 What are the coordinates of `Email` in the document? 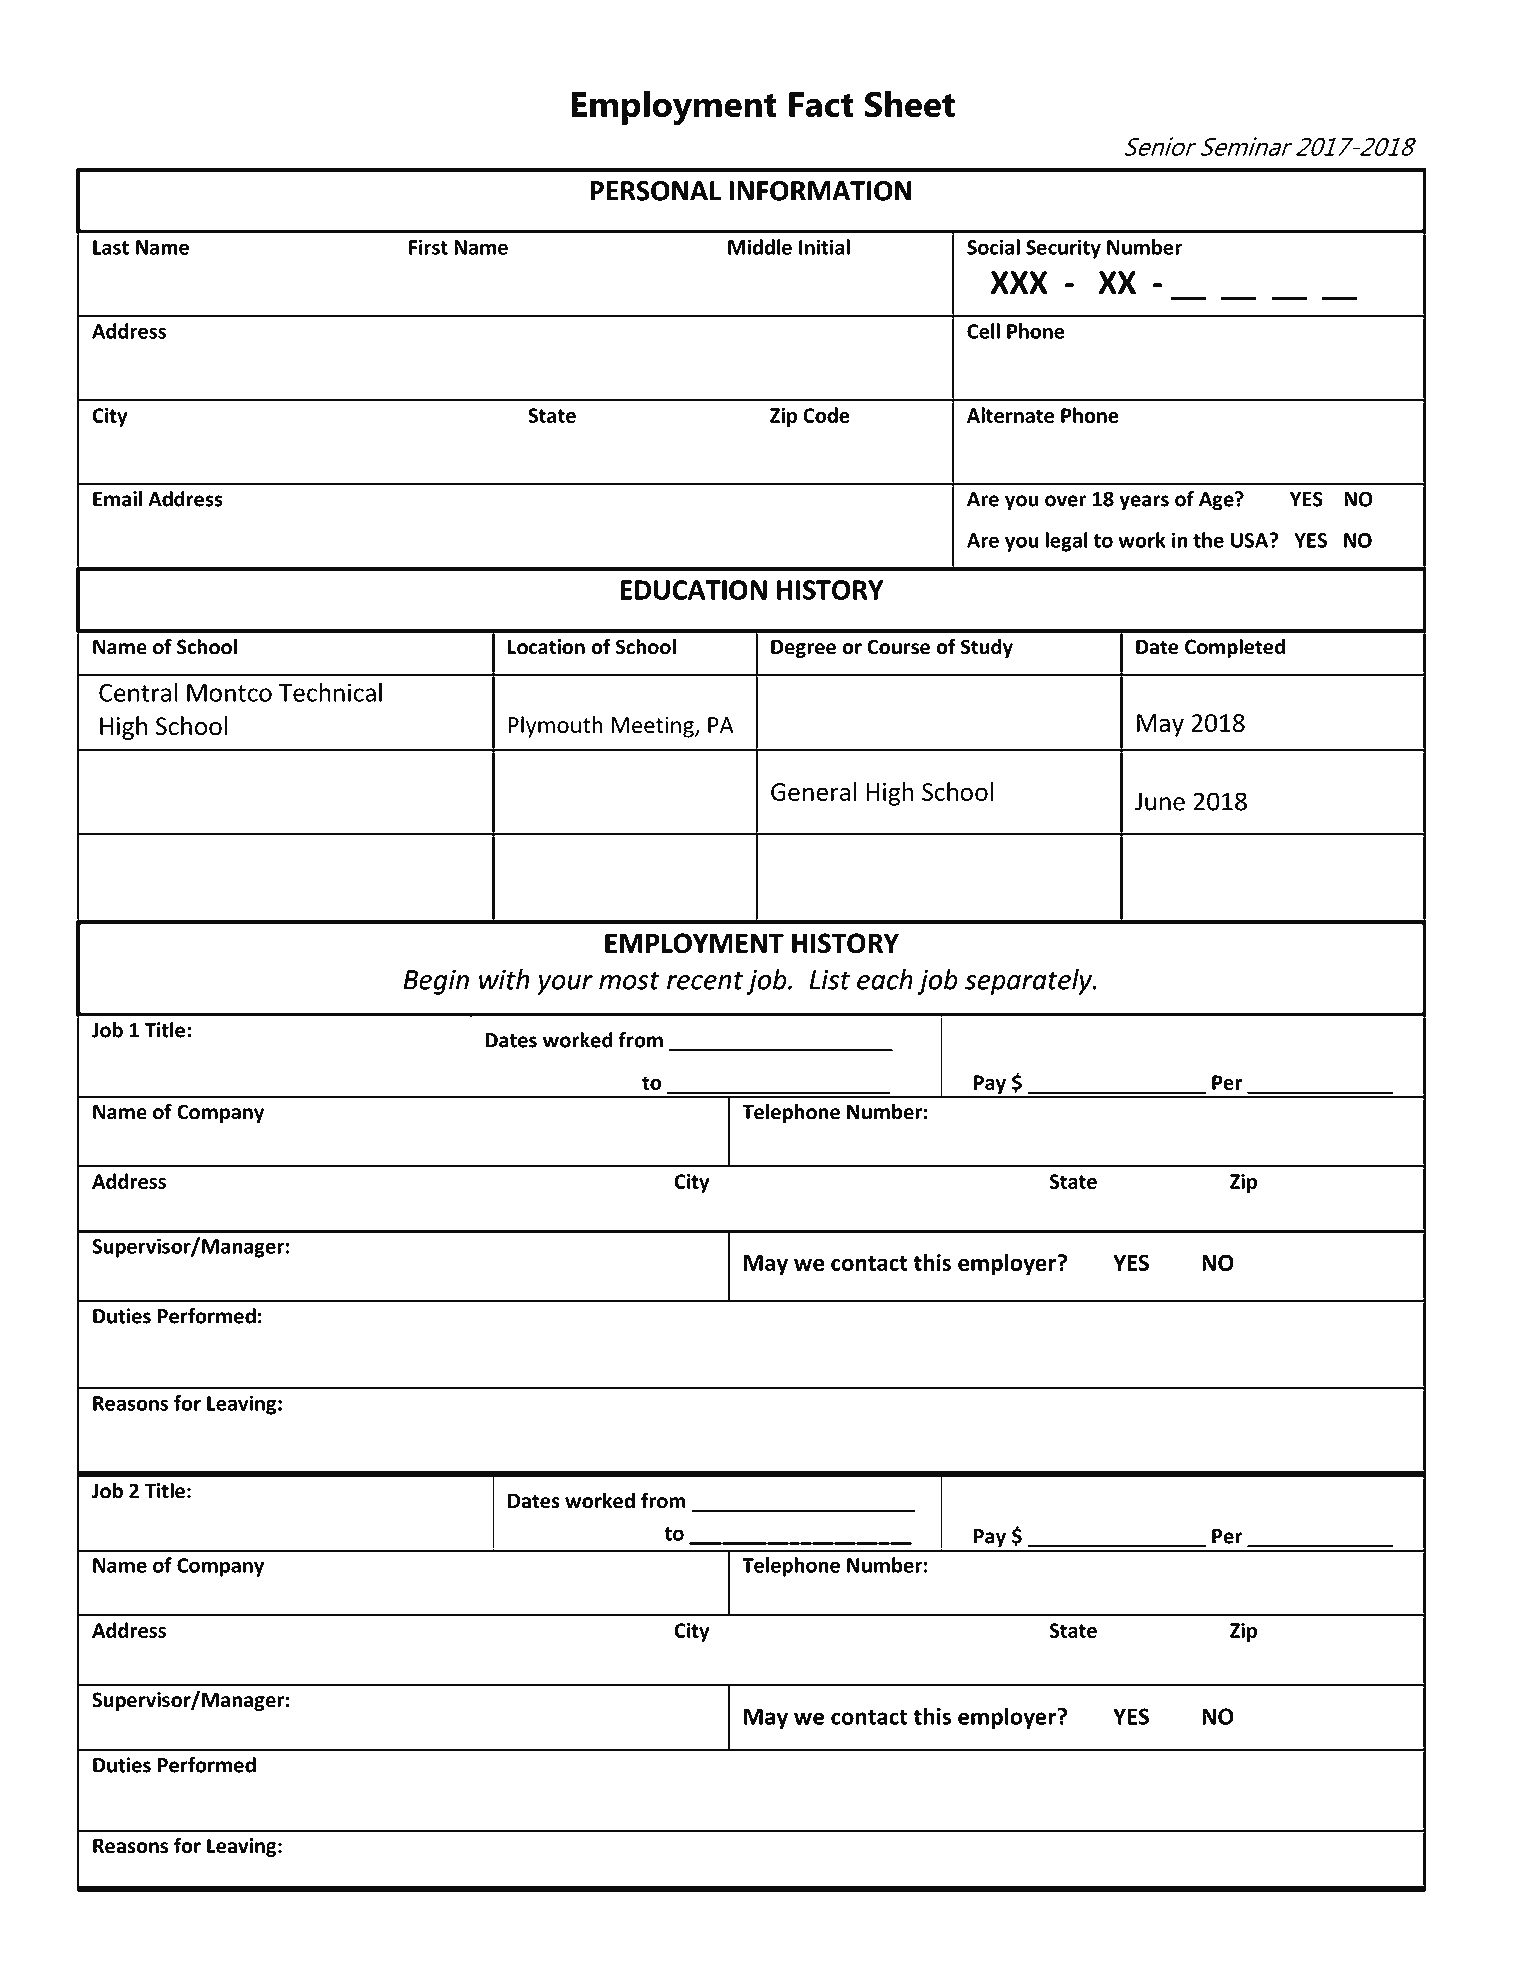 It's located at (117, 499).
